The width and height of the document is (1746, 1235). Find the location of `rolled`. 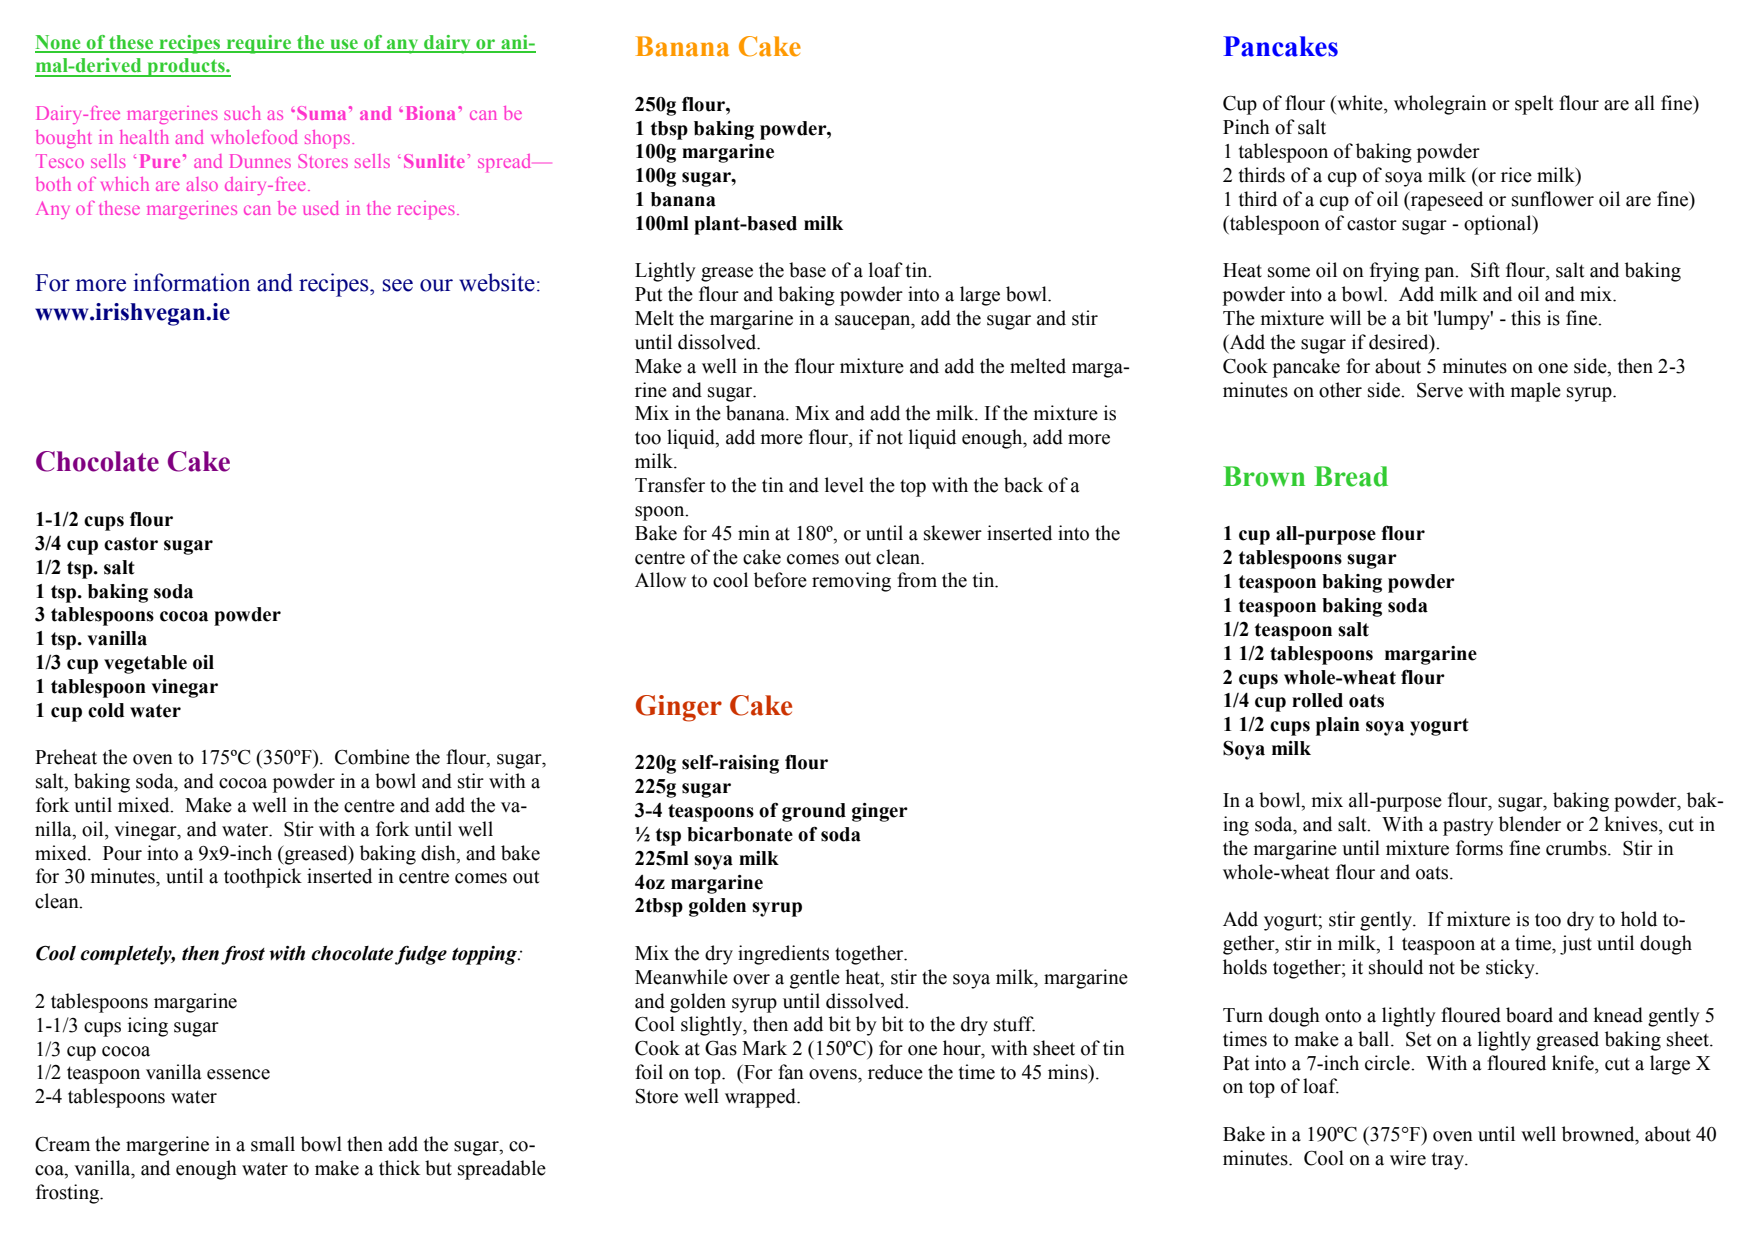

rolled is located at coordinates (1317, 700).
